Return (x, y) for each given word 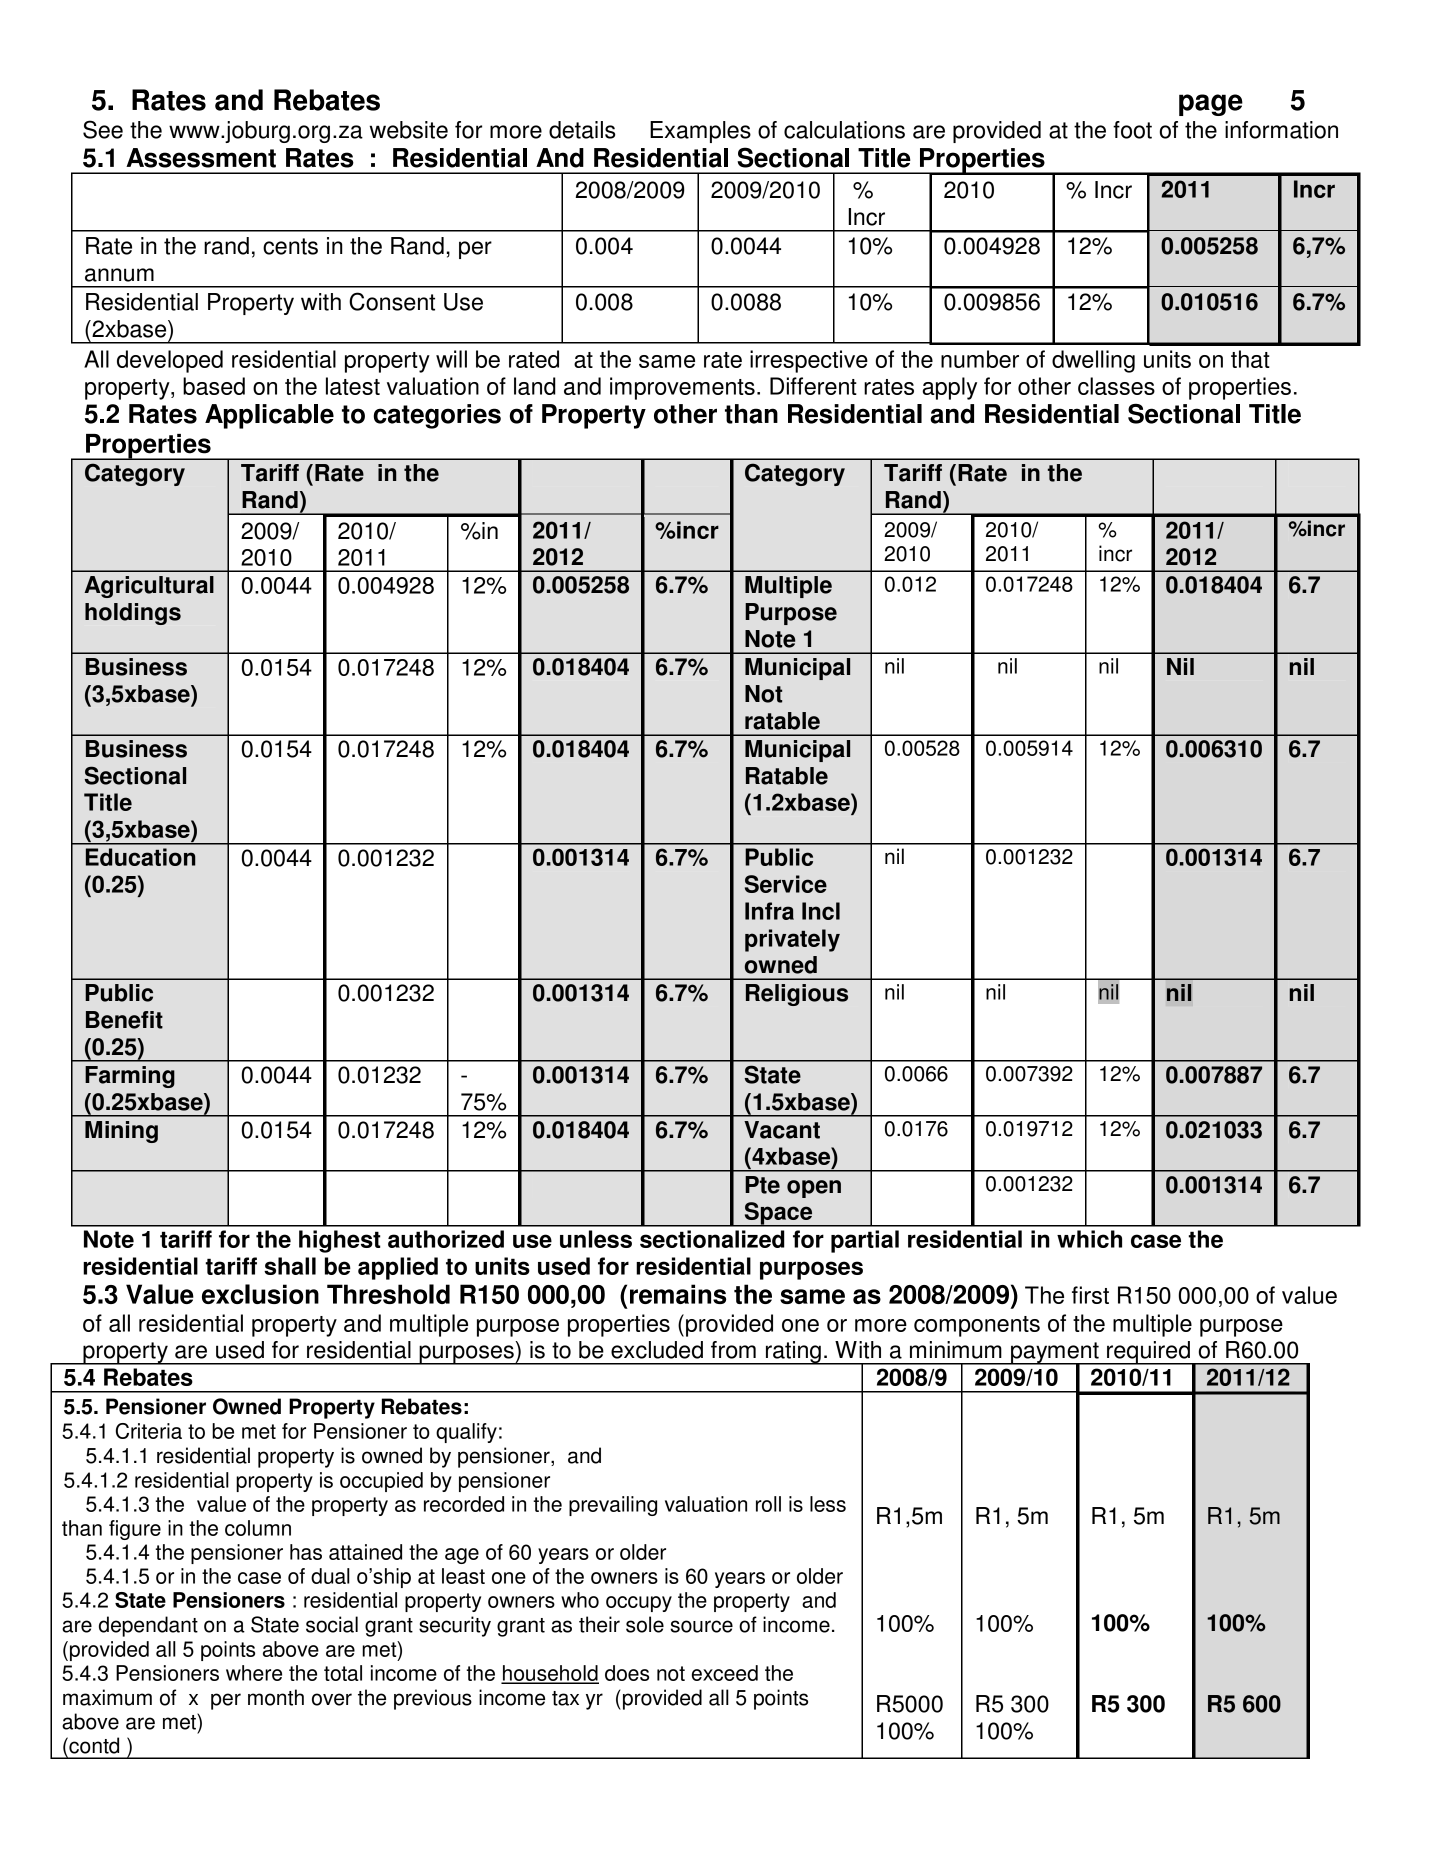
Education (141, 857)
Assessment (201, 158)
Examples (700, 132)
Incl (821, 911)
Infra (769, 911)
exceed (725, 1673)
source (701, 1626)
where (254, 1673)
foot (1132, 130)
